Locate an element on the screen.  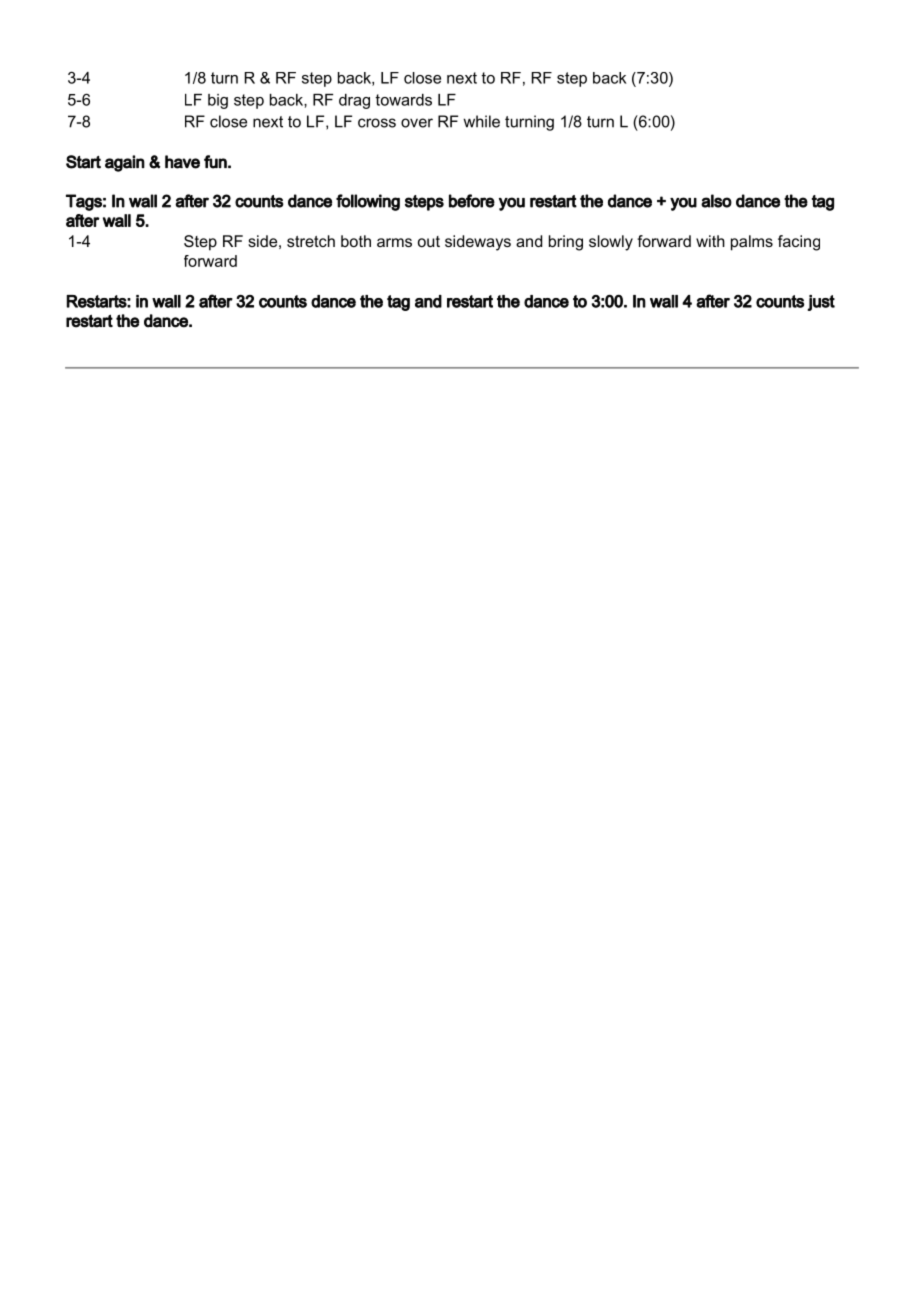
also is located at coordinates (716, 201).
